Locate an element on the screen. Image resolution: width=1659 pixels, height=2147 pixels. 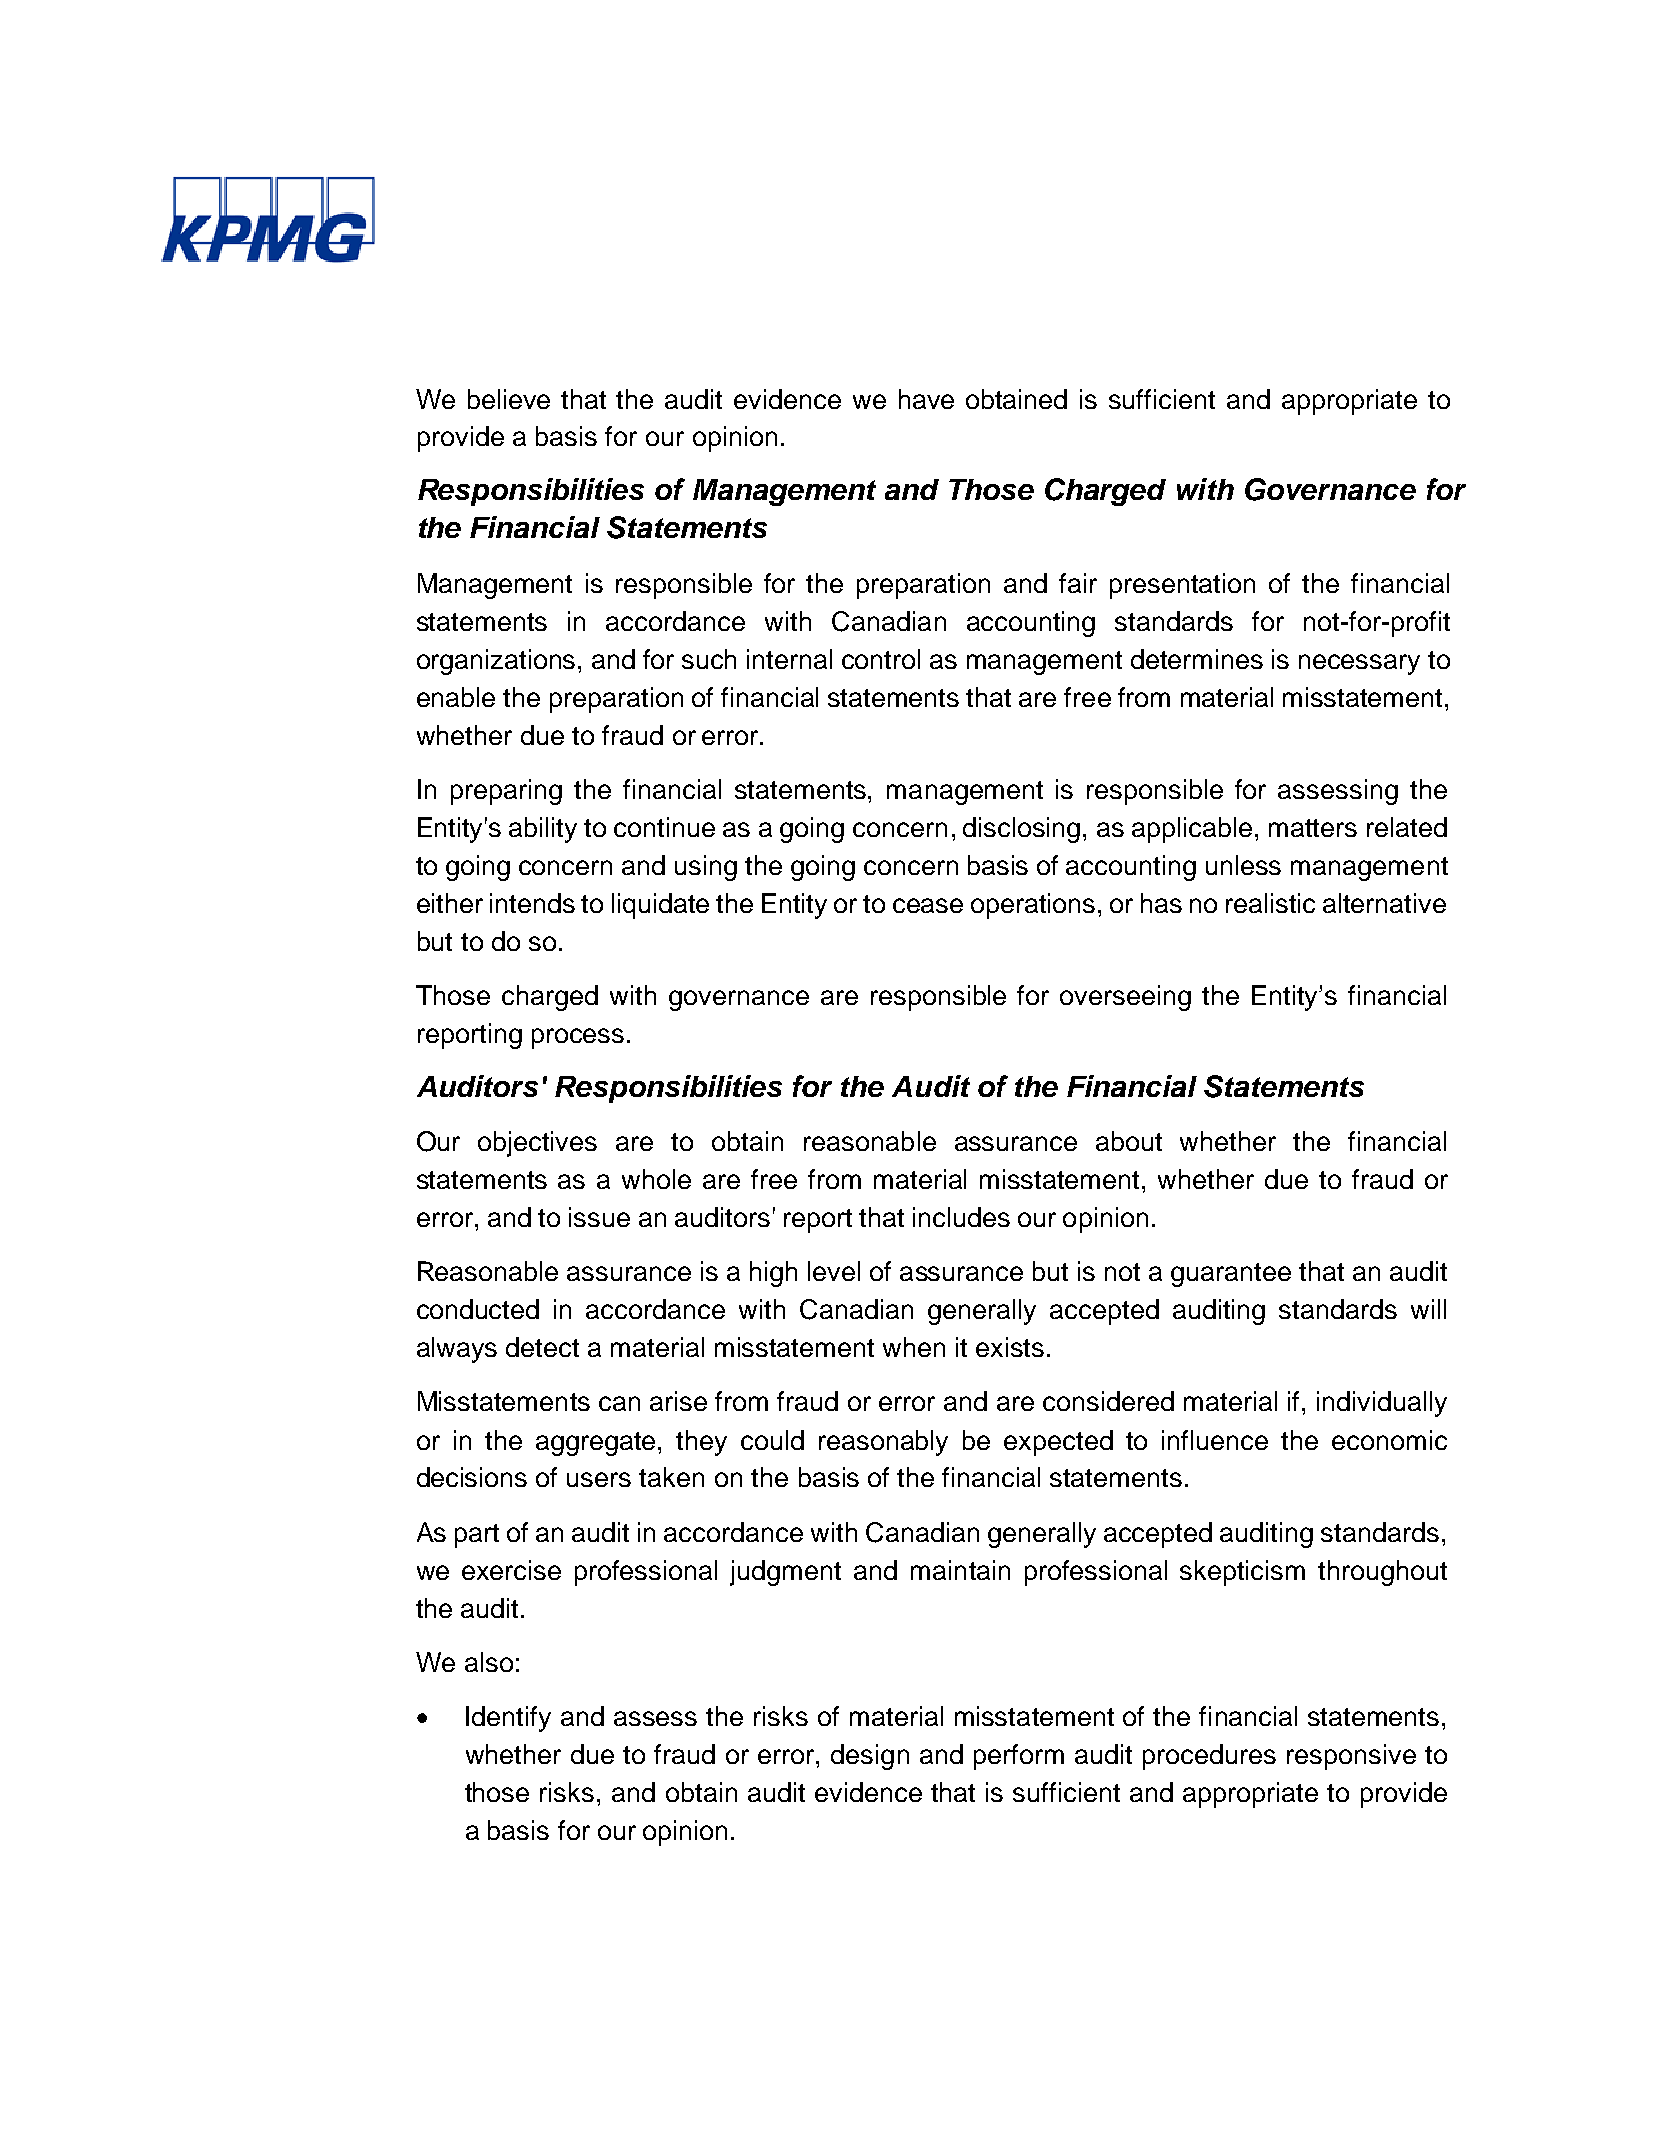
Identify is located at coordinates (508, 1719).
